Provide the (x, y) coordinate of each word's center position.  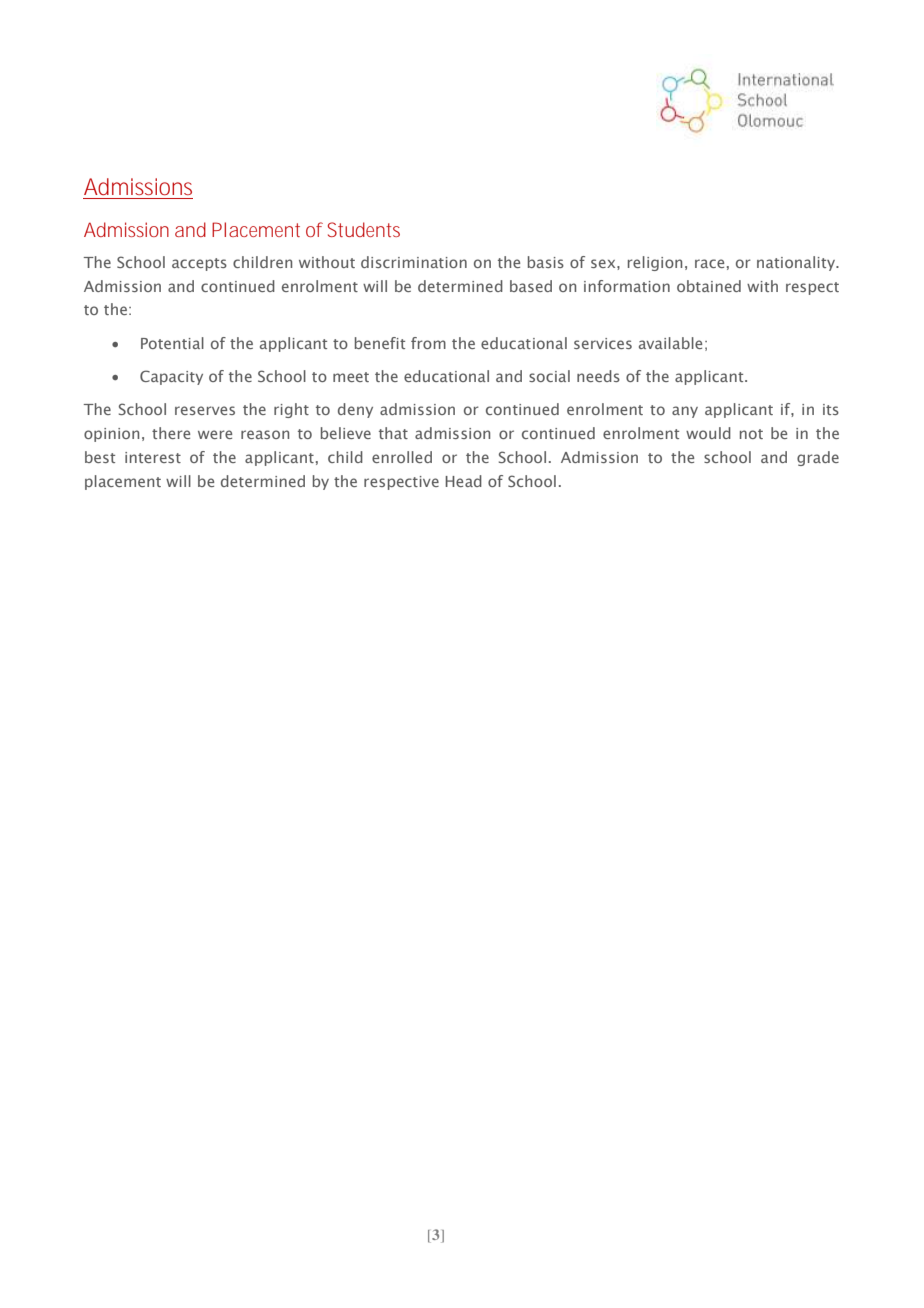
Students (364, 229)
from (428, 343)
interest (153, 457)
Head (463, 481)
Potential (172, 343)
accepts (199, 264)
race (709, 263)
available (670, 343)
